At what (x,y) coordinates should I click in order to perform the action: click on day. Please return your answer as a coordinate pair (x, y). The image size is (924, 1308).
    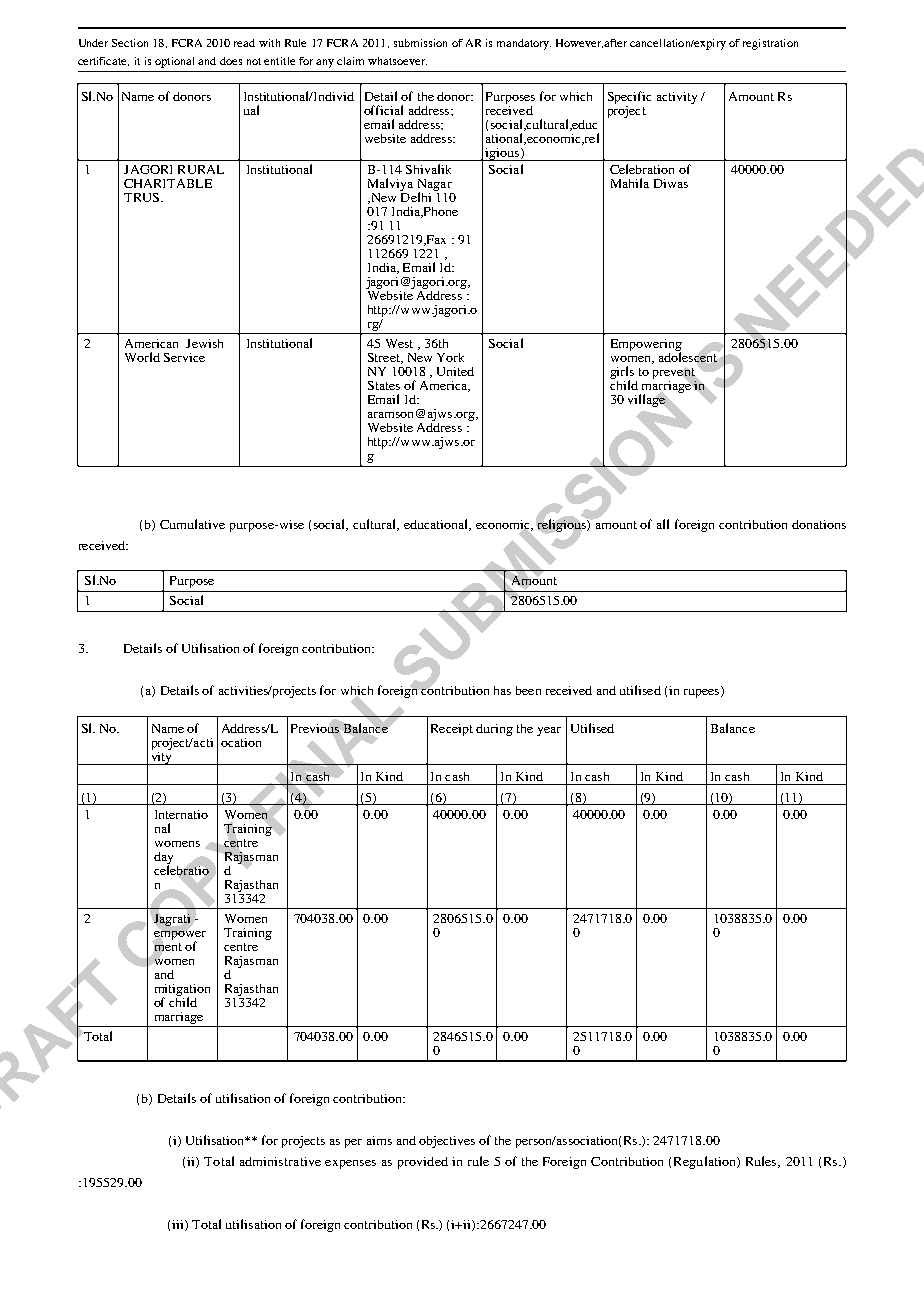
    Looking at the image, I should click on (163, 859).
